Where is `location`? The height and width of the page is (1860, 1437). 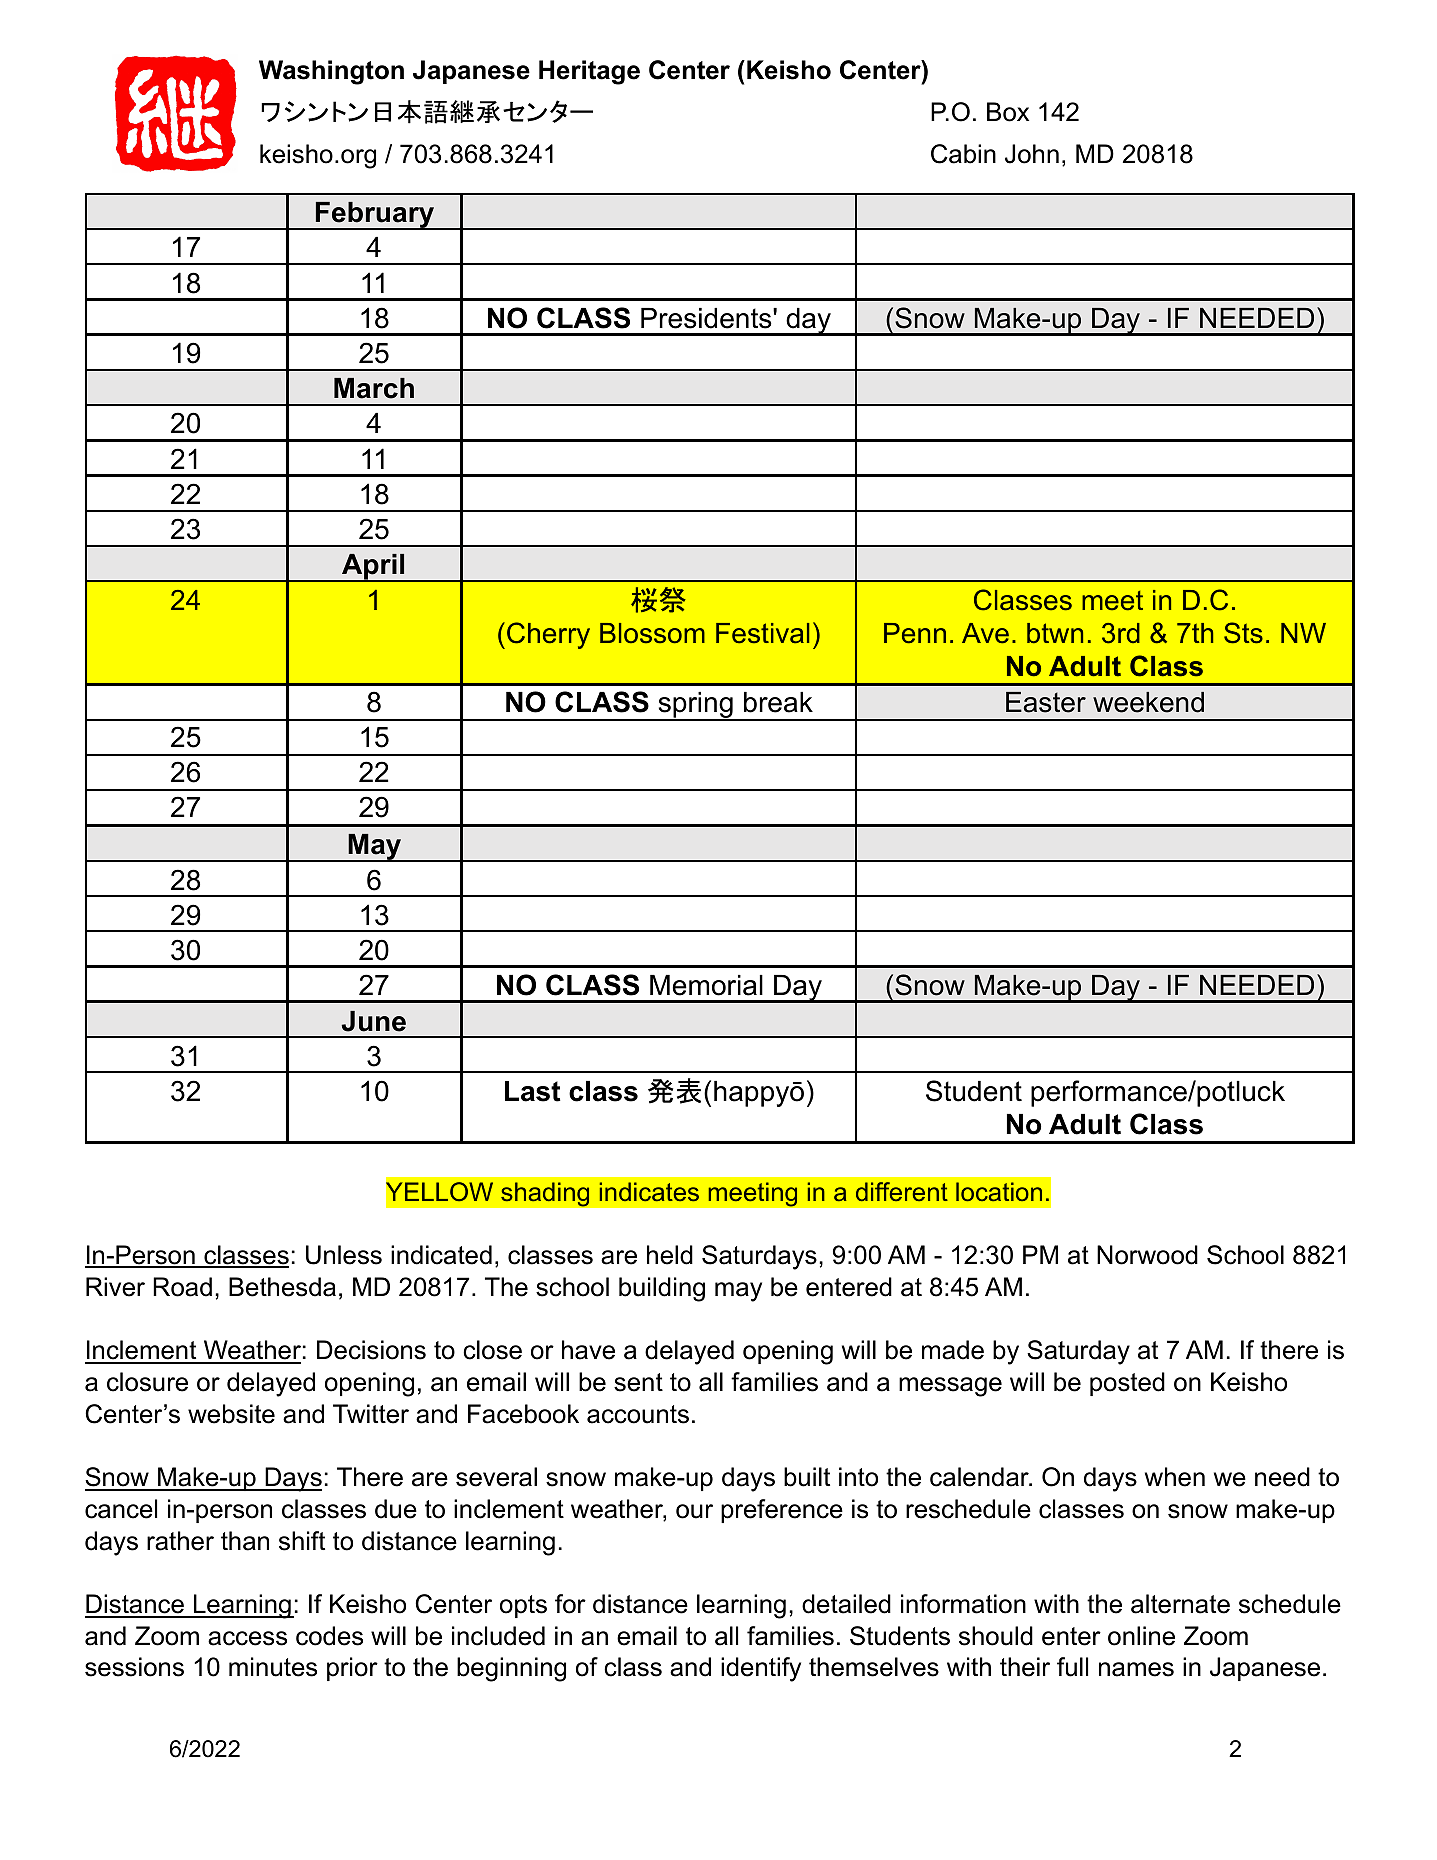
location is located at coordinates (999, 1192).
